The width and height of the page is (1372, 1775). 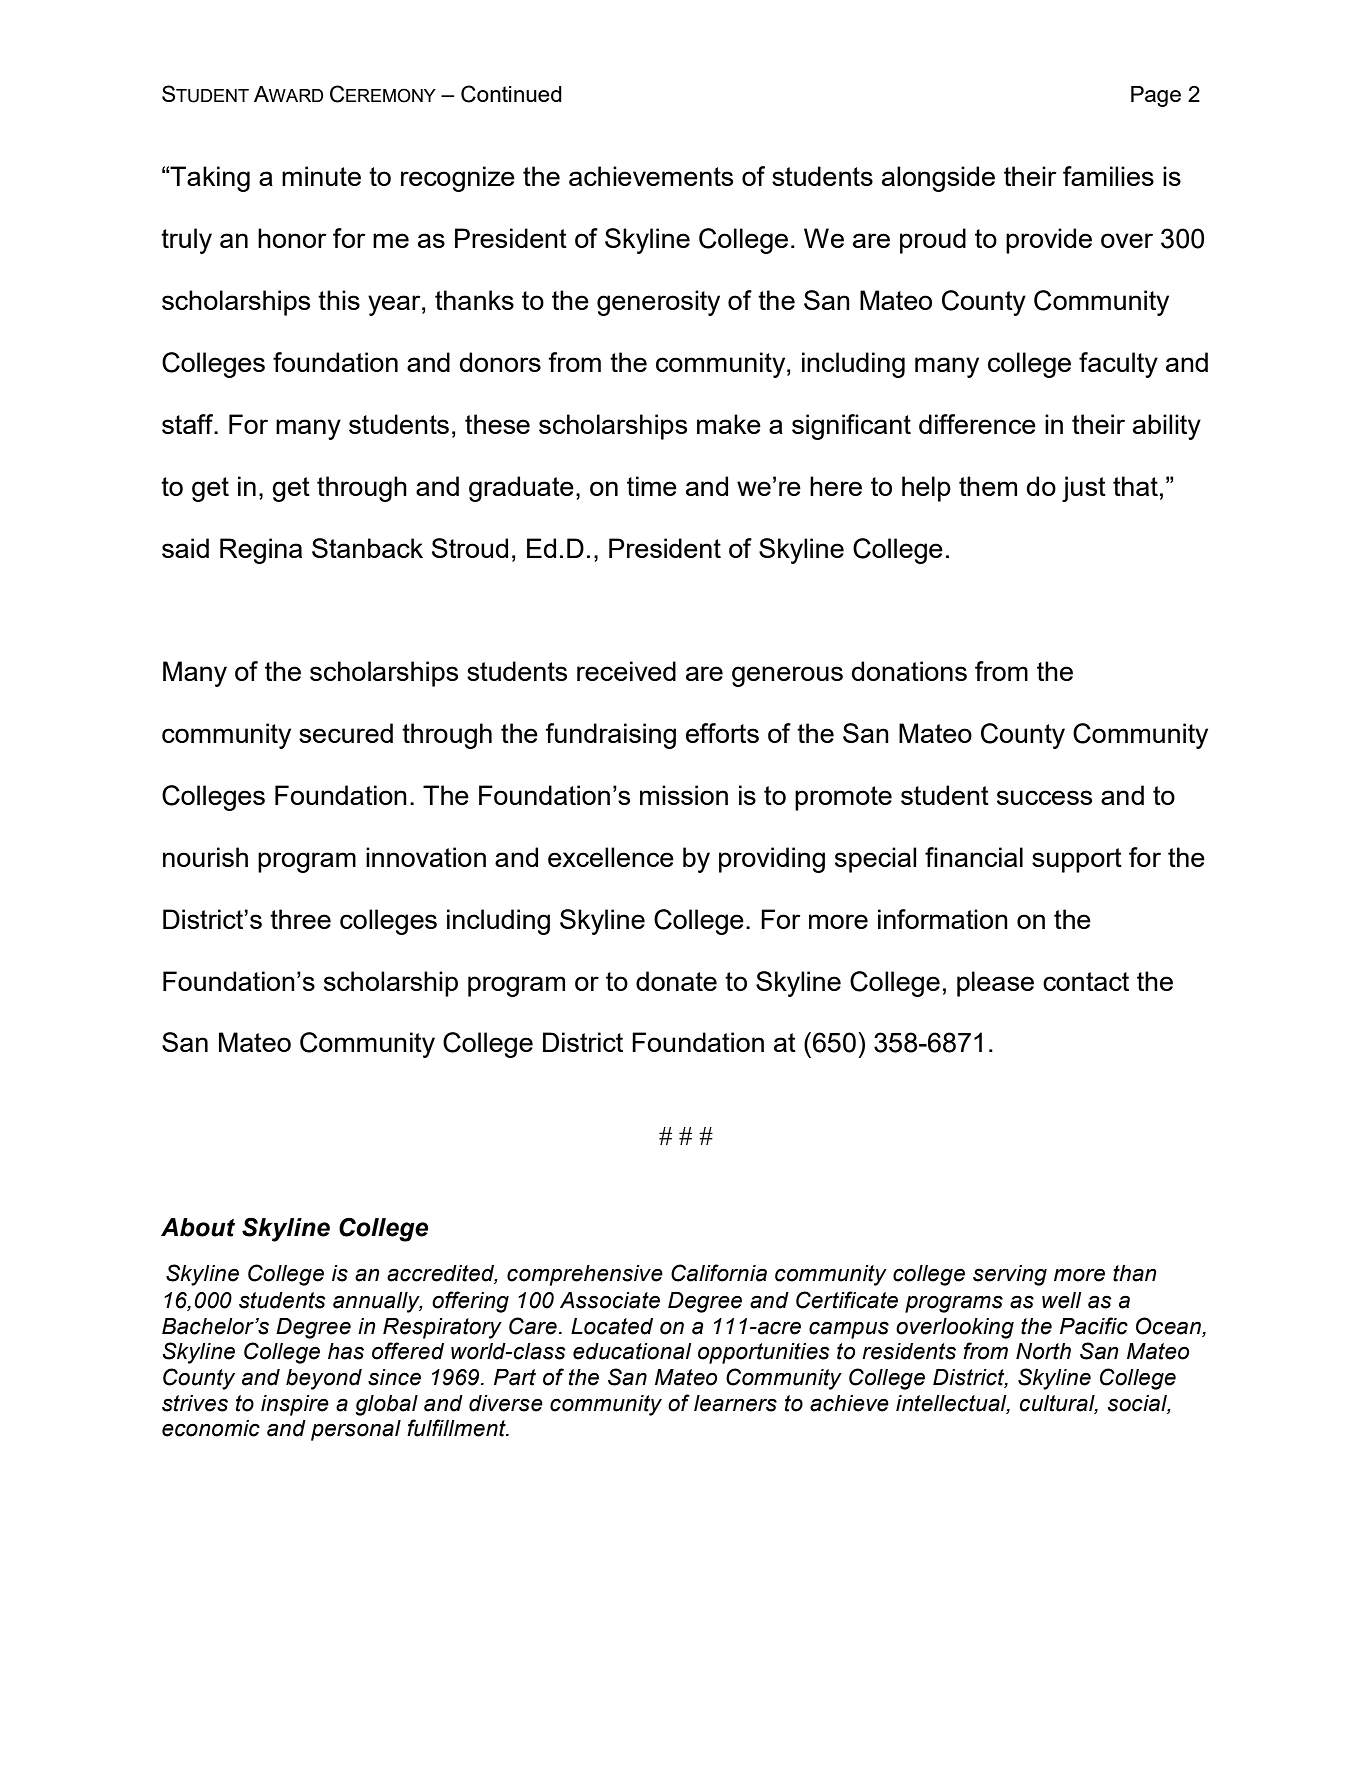 I want to click on donate, so click(x=676, y=981).
